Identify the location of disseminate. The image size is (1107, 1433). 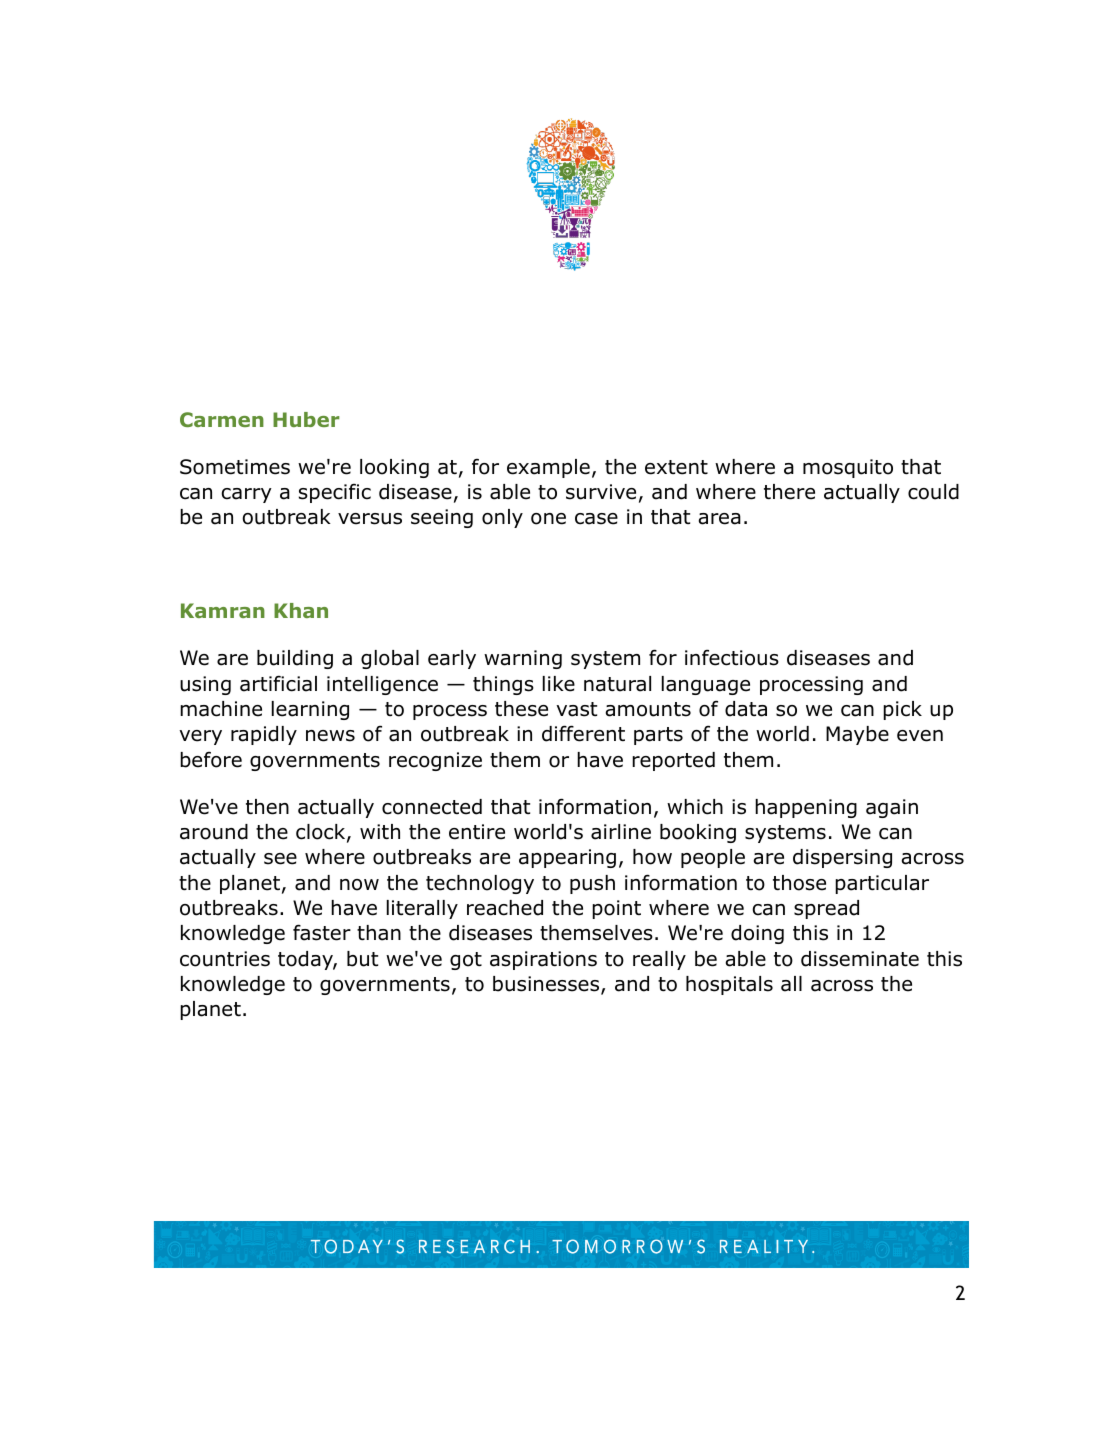
(860, 959).
